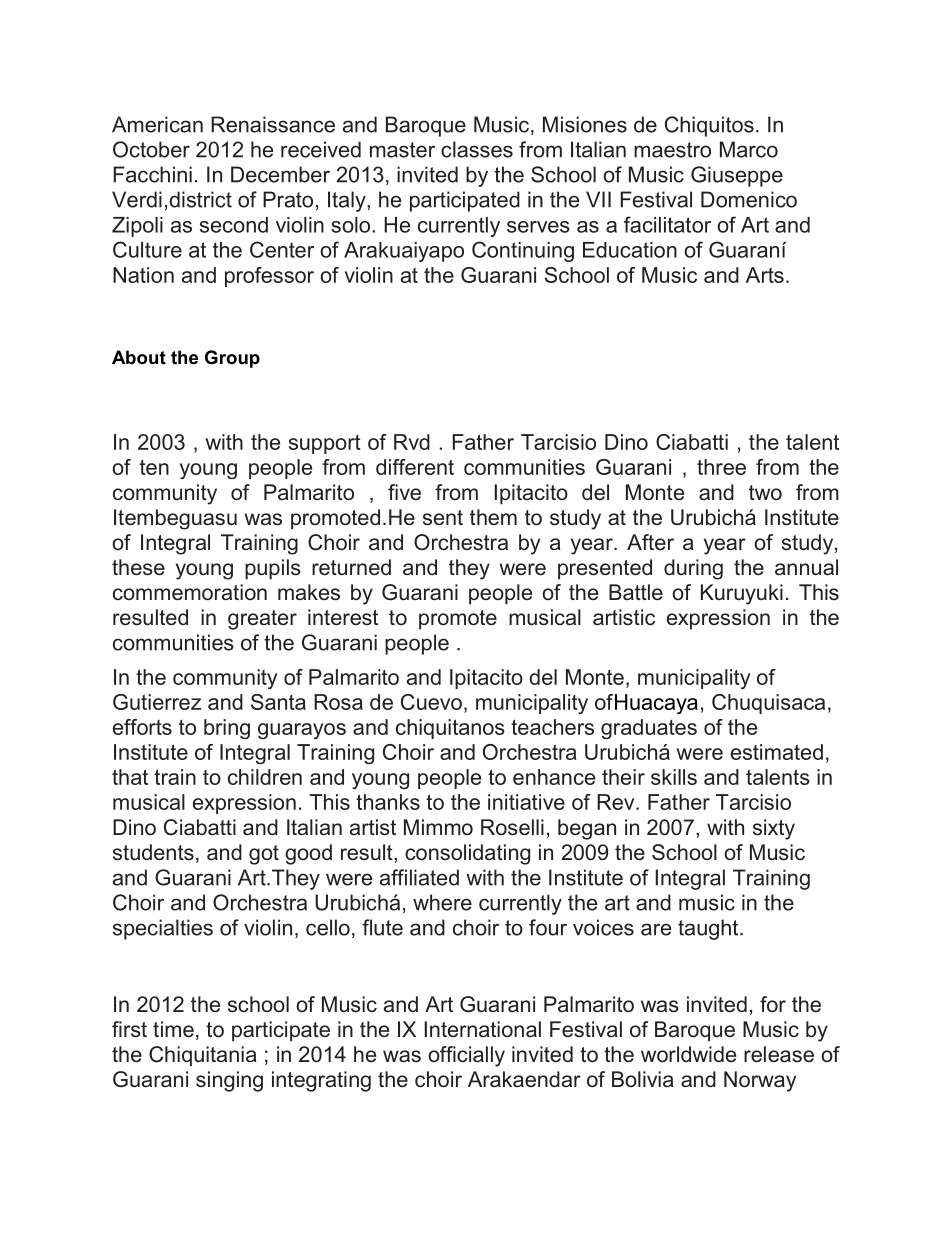 This screenshot has width=952, height=1233. I want to click on consolidating, so click(467, 854).
